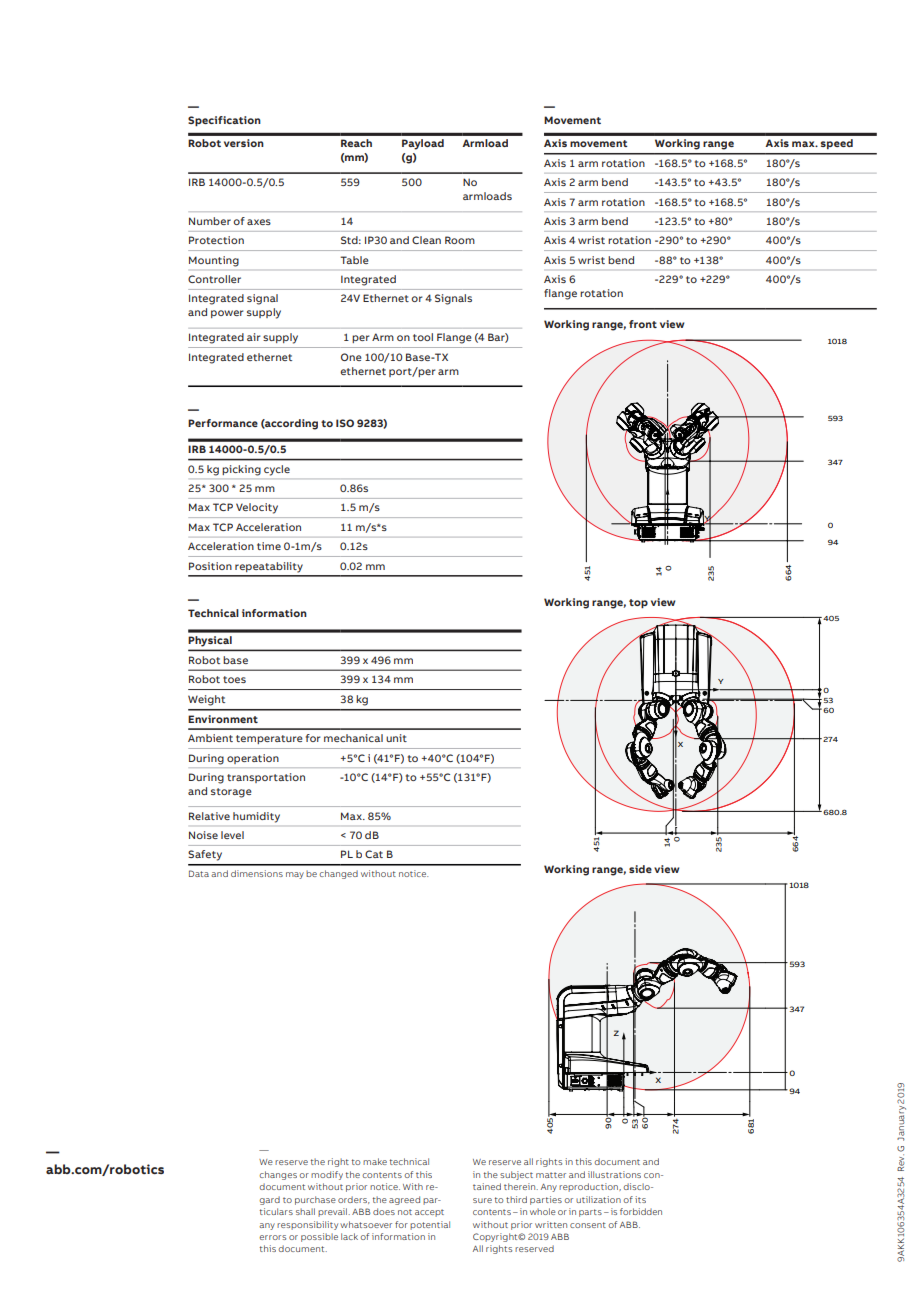 The image size is (924, 1308). What do you see at coordinates (244, 143) in the image?
I see `version` at bounding box center [244, 143].
